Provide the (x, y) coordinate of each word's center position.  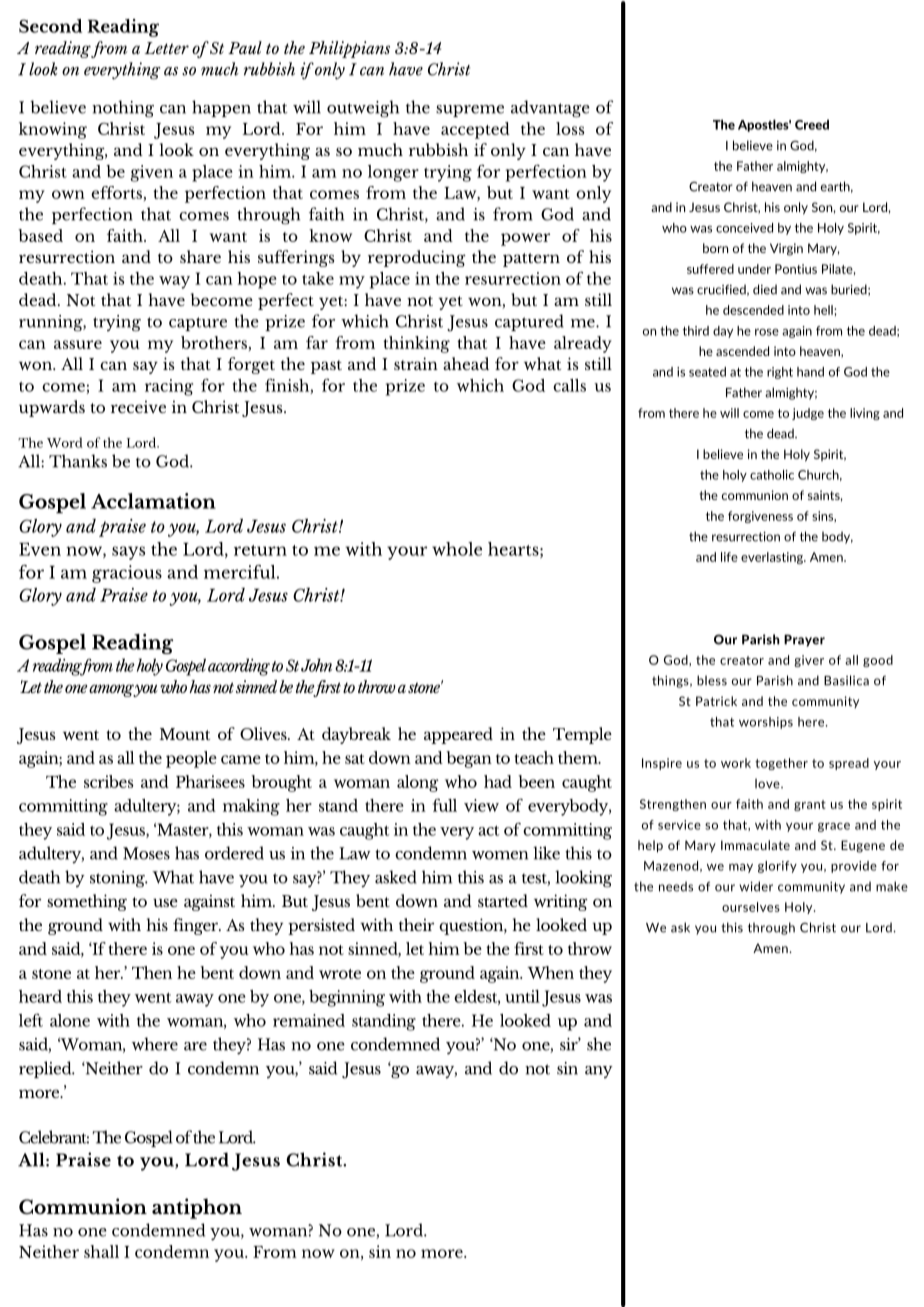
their (416, 924)
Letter (167, 48)
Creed (812, 124)
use (165, 902)
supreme (470, 111)
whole (457, 549)
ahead (466, 363)
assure (78, 344)
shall (101, 1251)
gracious (127, 574)
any (599, 1072)
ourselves (751, 907)
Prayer (804, 640)
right (780, 373)
